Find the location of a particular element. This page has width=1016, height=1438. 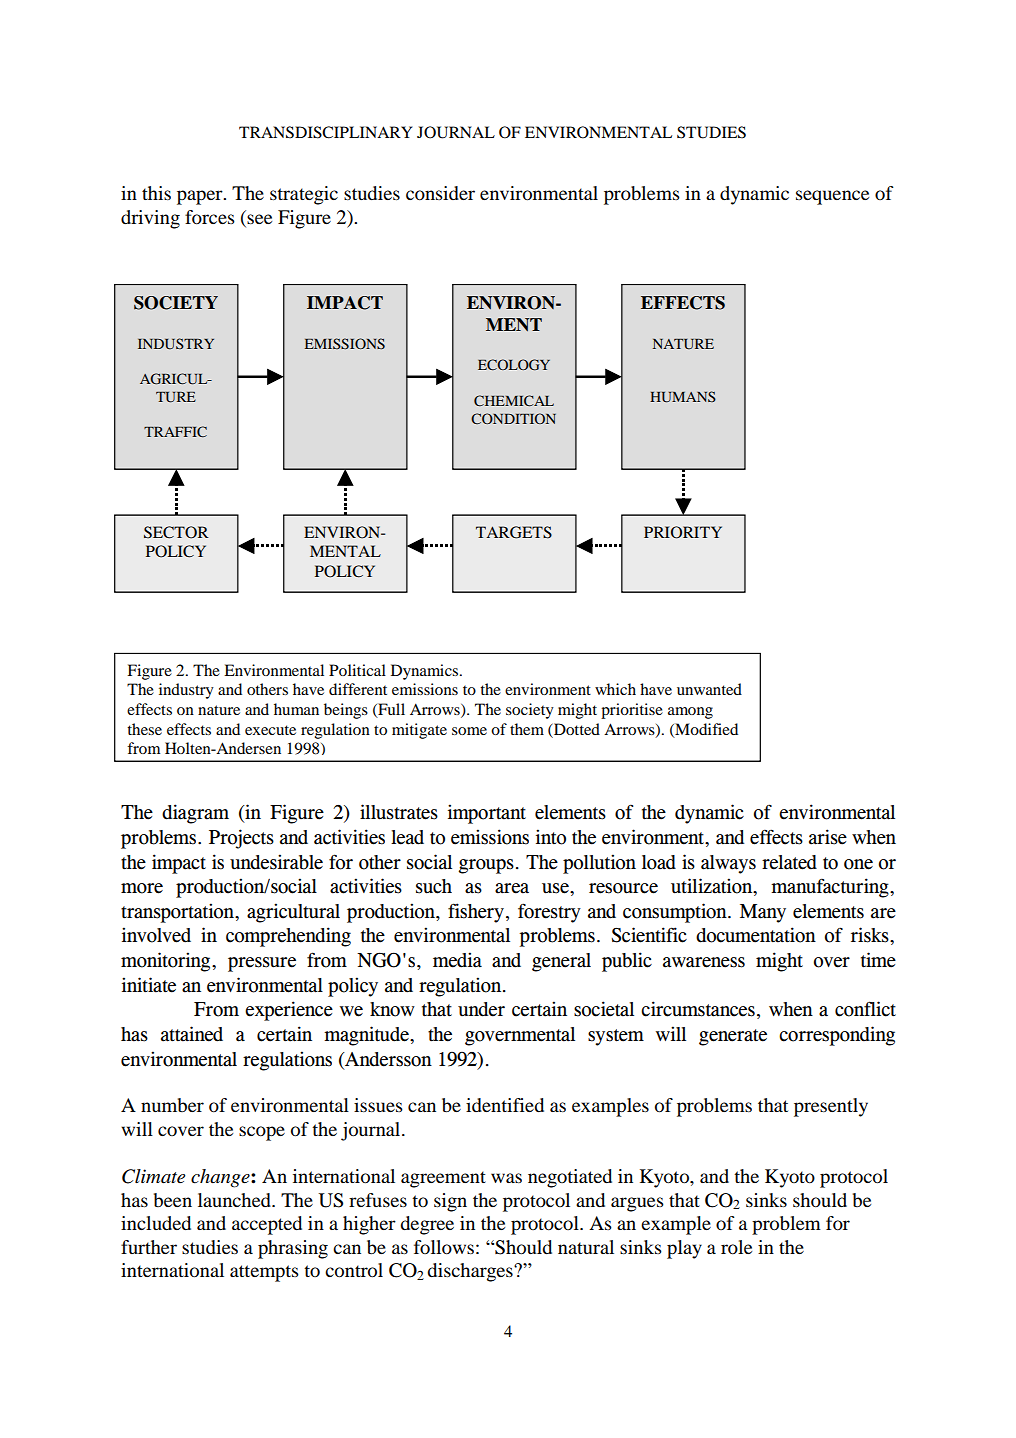

accepted is located at coordinates (267, 1225).
